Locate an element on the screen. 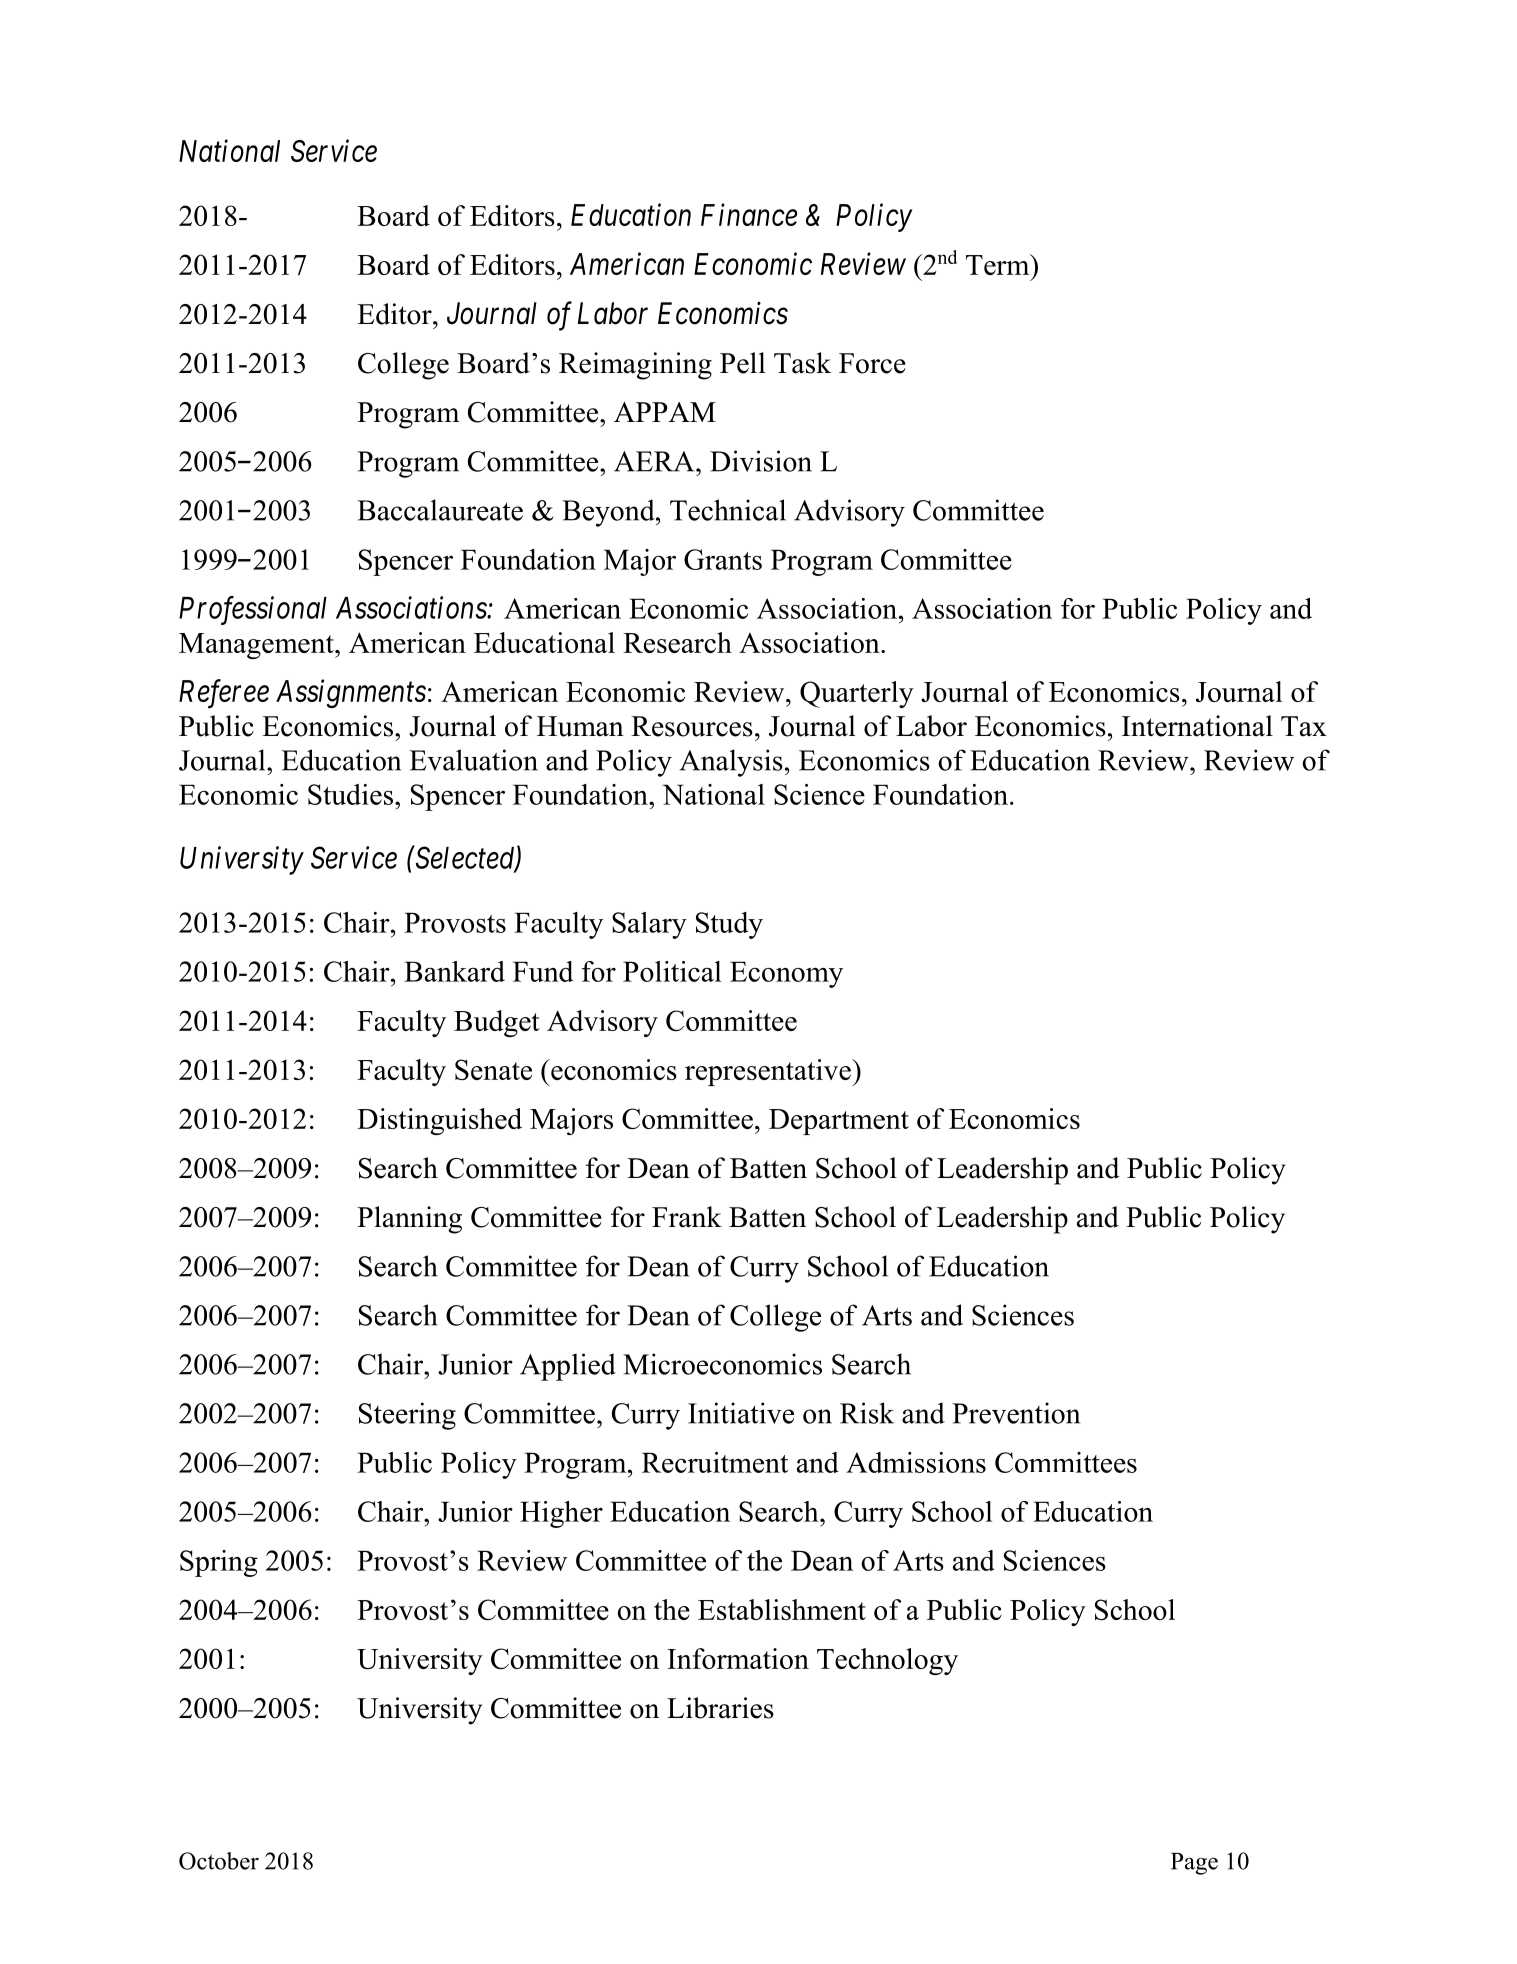 Image resolution: width=1517 pixels, height=1964 pixels. Libraries is located at coordinates (720, 1708).
